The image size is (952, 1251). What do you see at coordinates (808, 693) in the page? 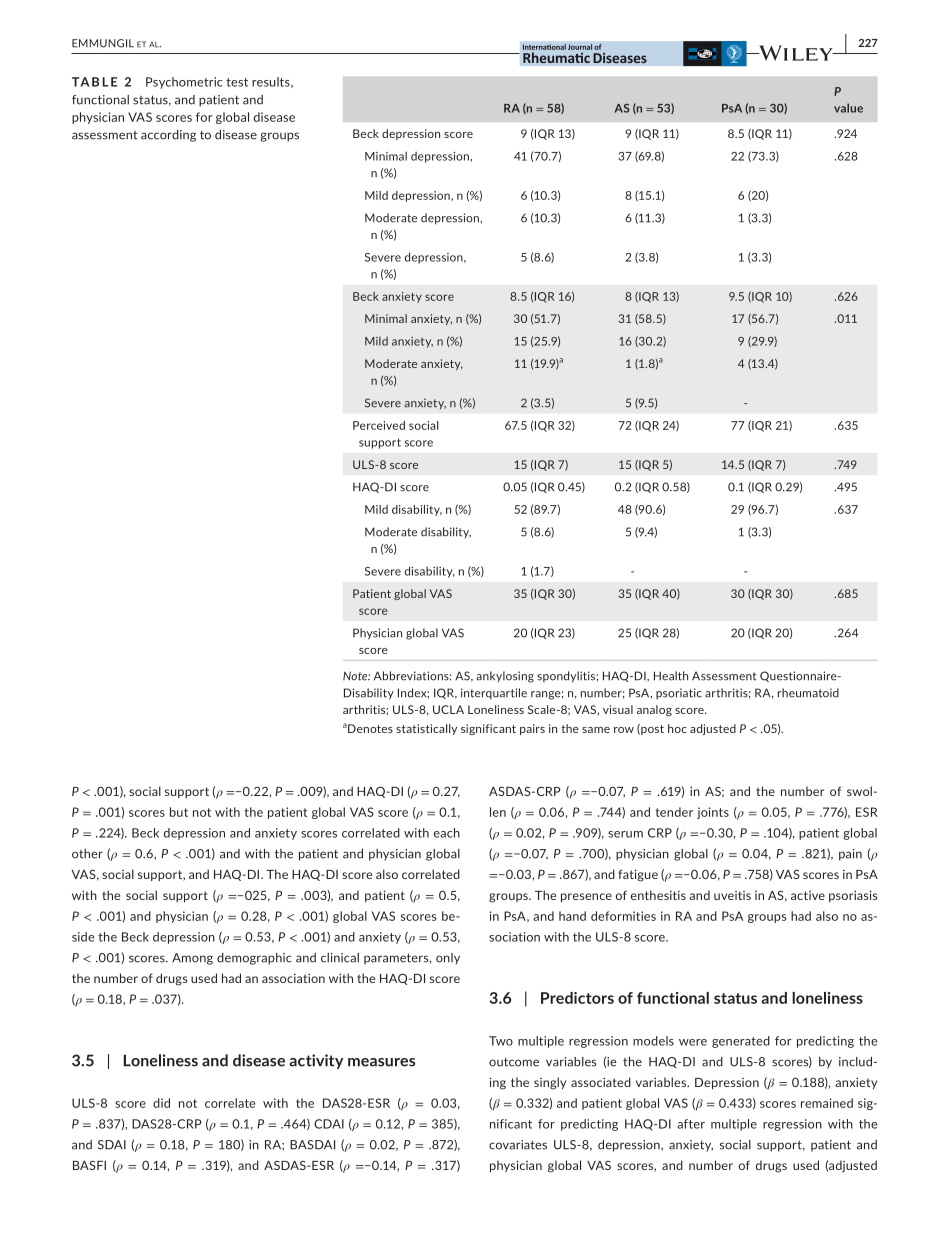
I see `rheumatoid` at bounding box center [808, 693].
